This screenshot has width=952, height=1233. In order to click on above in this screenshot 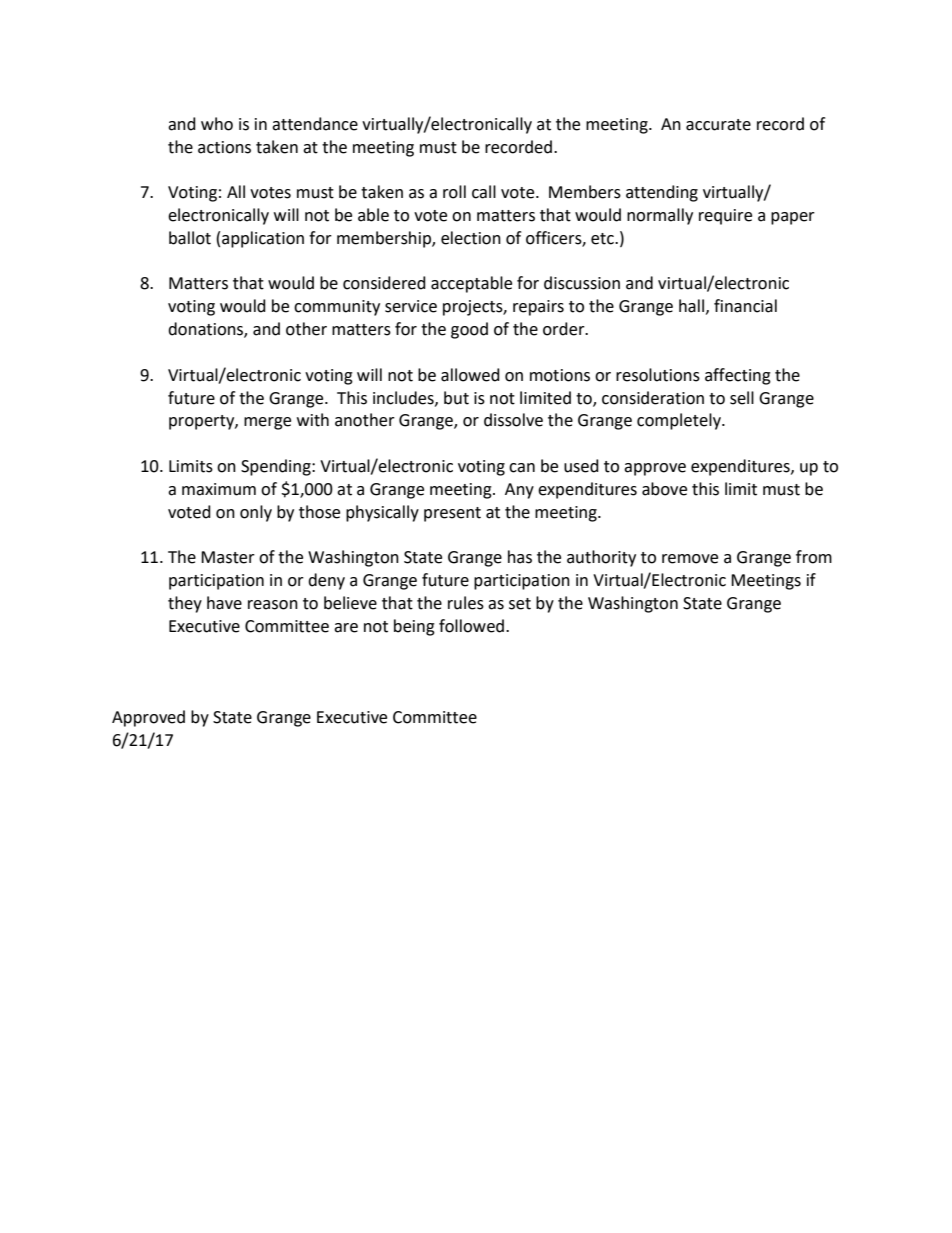, I will do `click(664, 489)`.
